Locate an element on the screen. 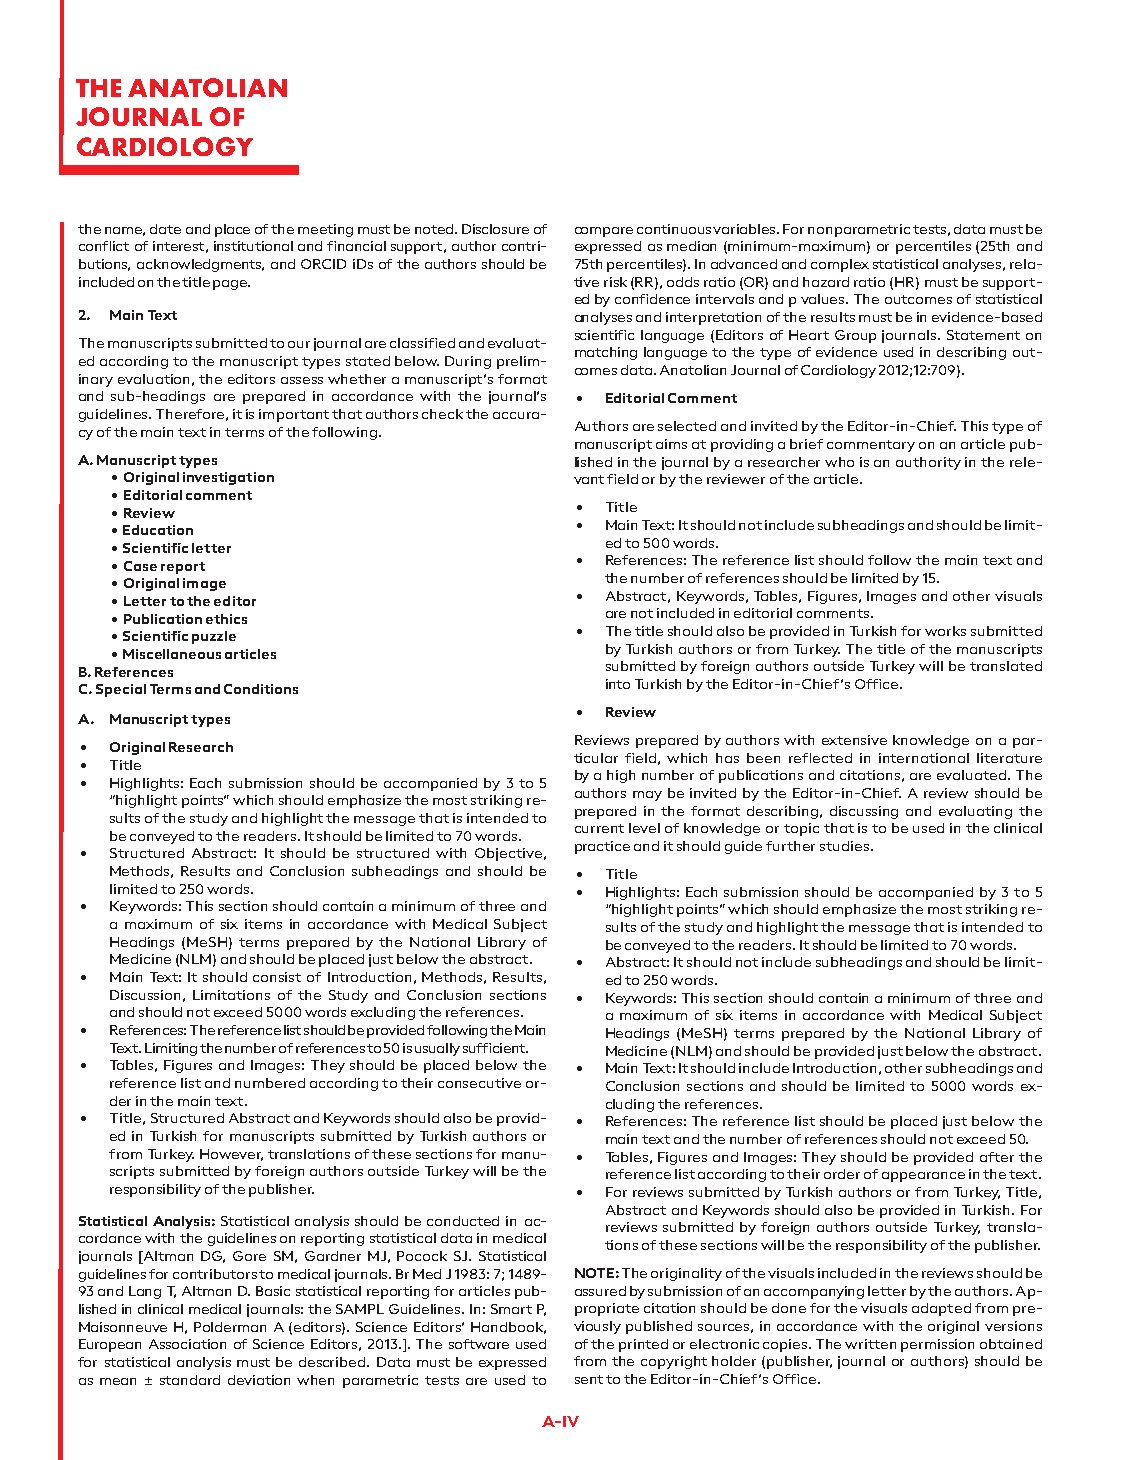 The image size is (1121, 1460). permission is located at coordinates (937, 1345).
